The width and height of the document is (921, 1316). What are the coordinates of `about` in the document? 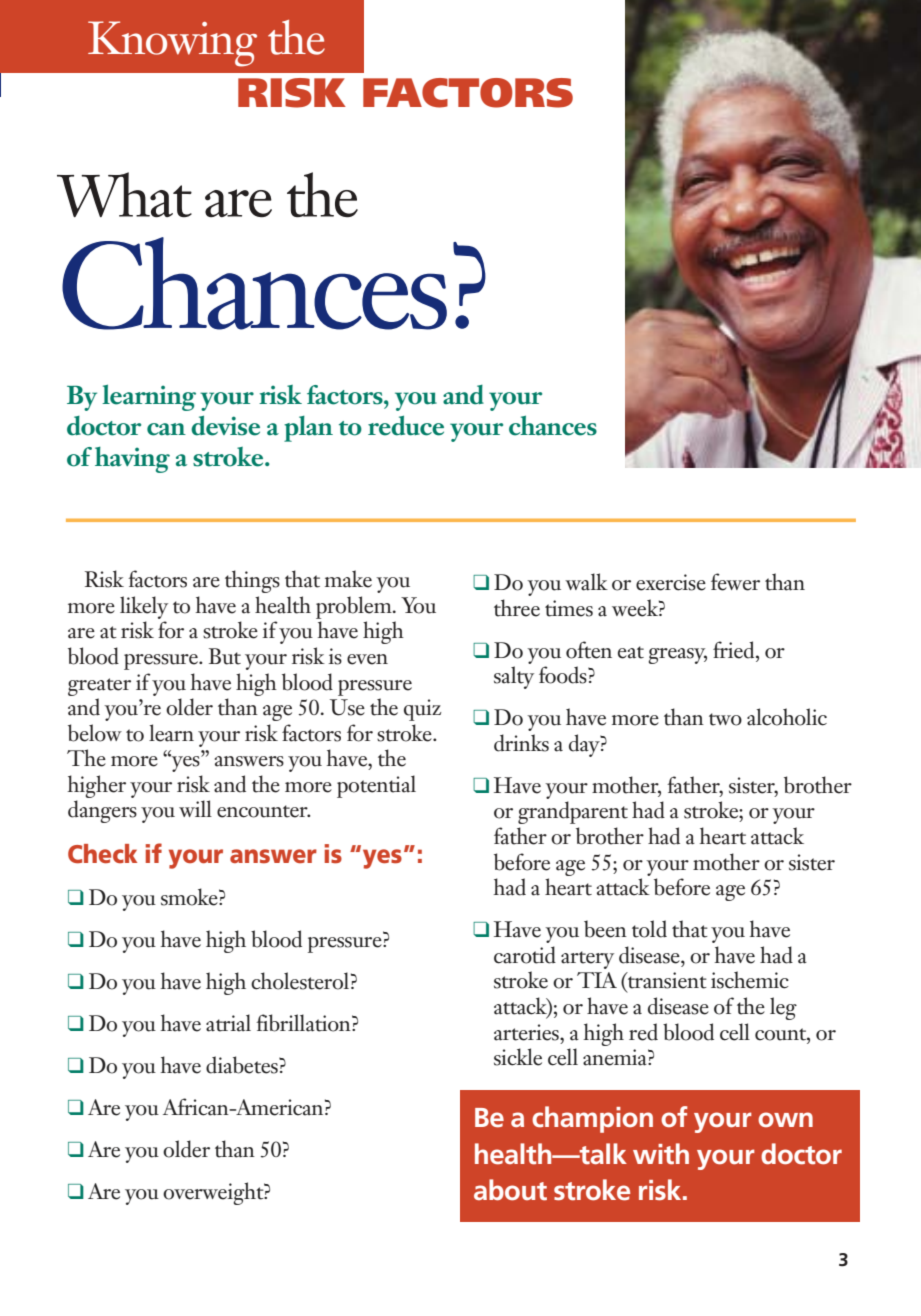 It's located at (510, 1190).
